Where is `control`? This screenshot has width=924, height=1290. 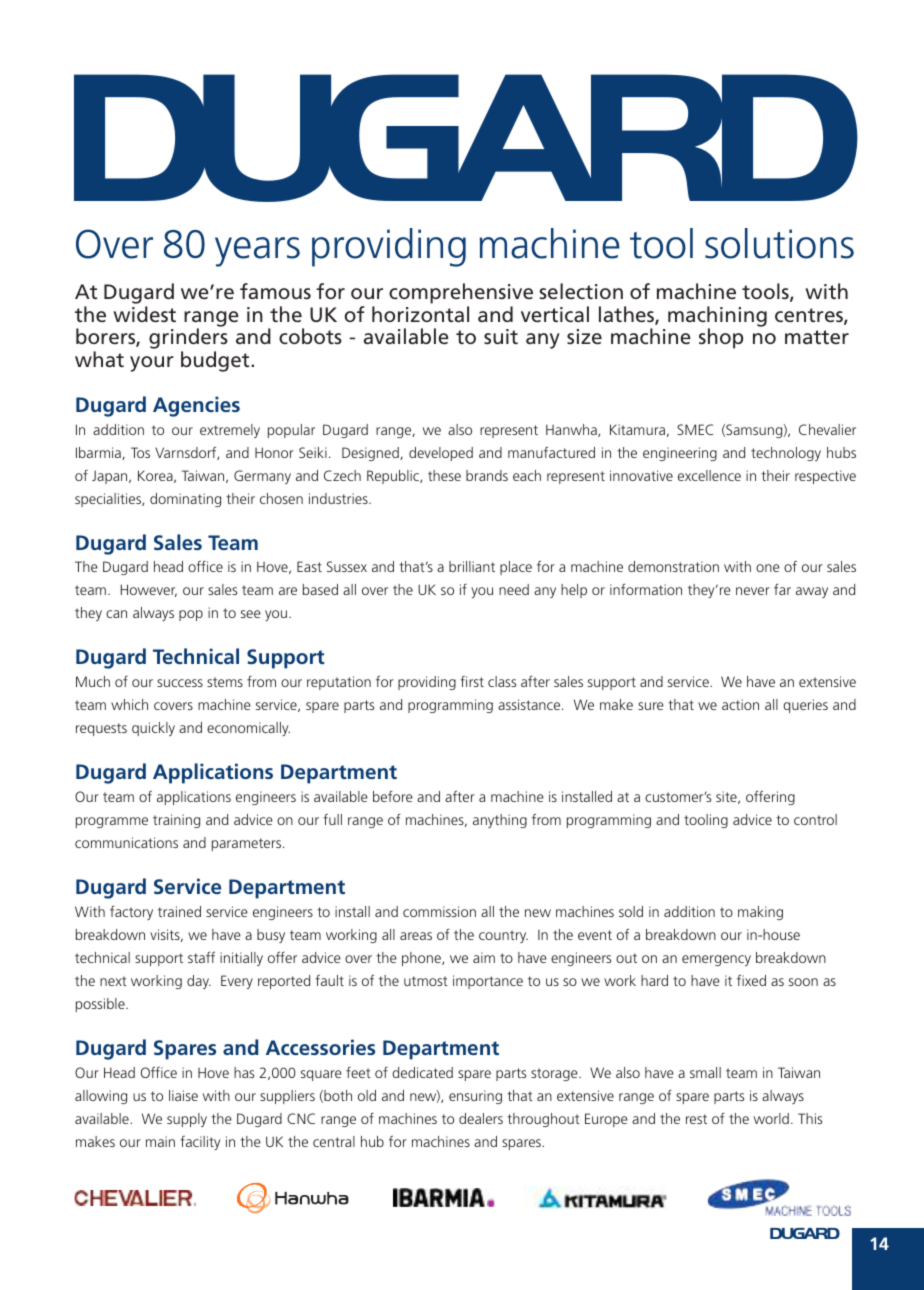
control is located at coordinates (815, 819).
